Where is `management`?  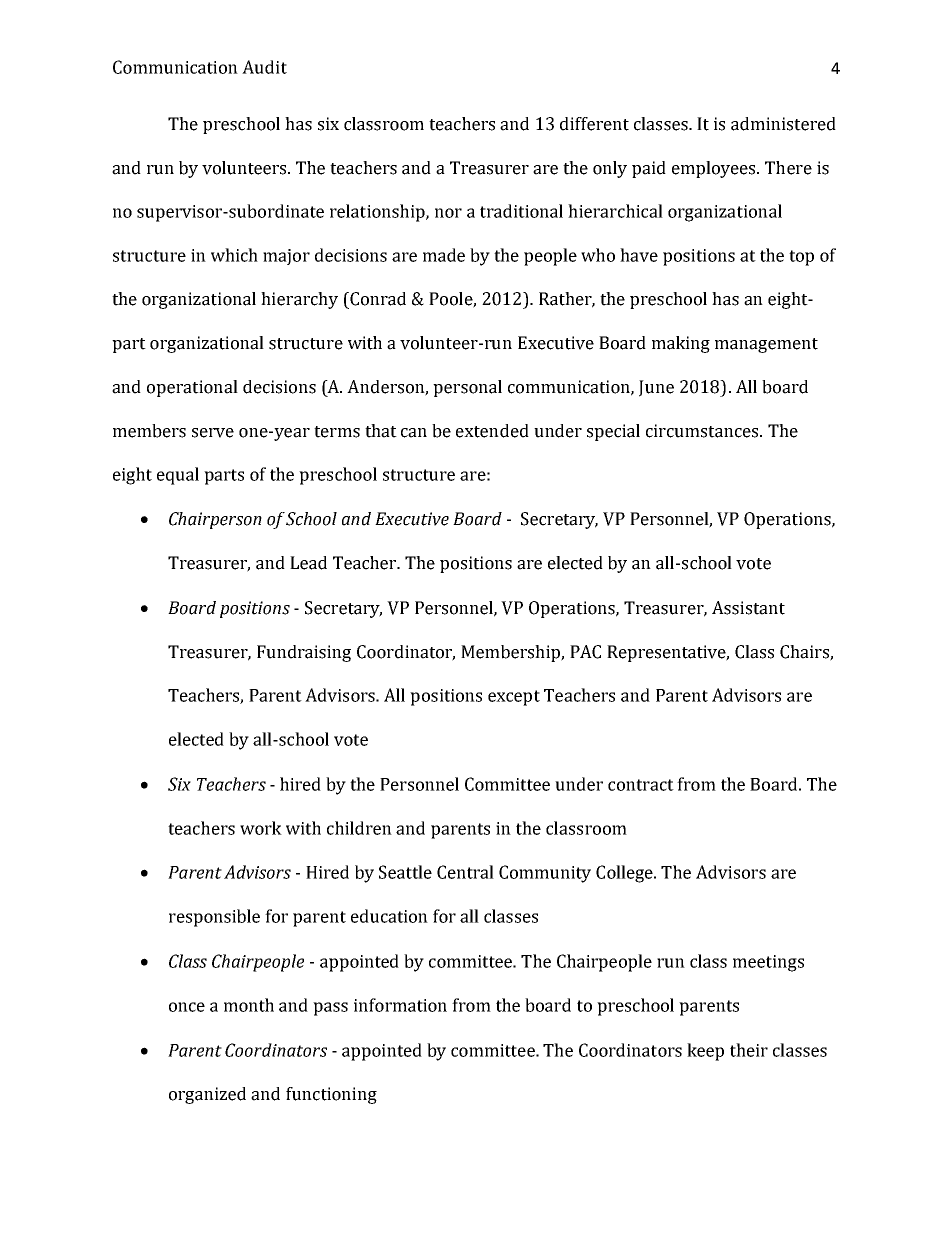
management is located at coordinates (766, 345).
